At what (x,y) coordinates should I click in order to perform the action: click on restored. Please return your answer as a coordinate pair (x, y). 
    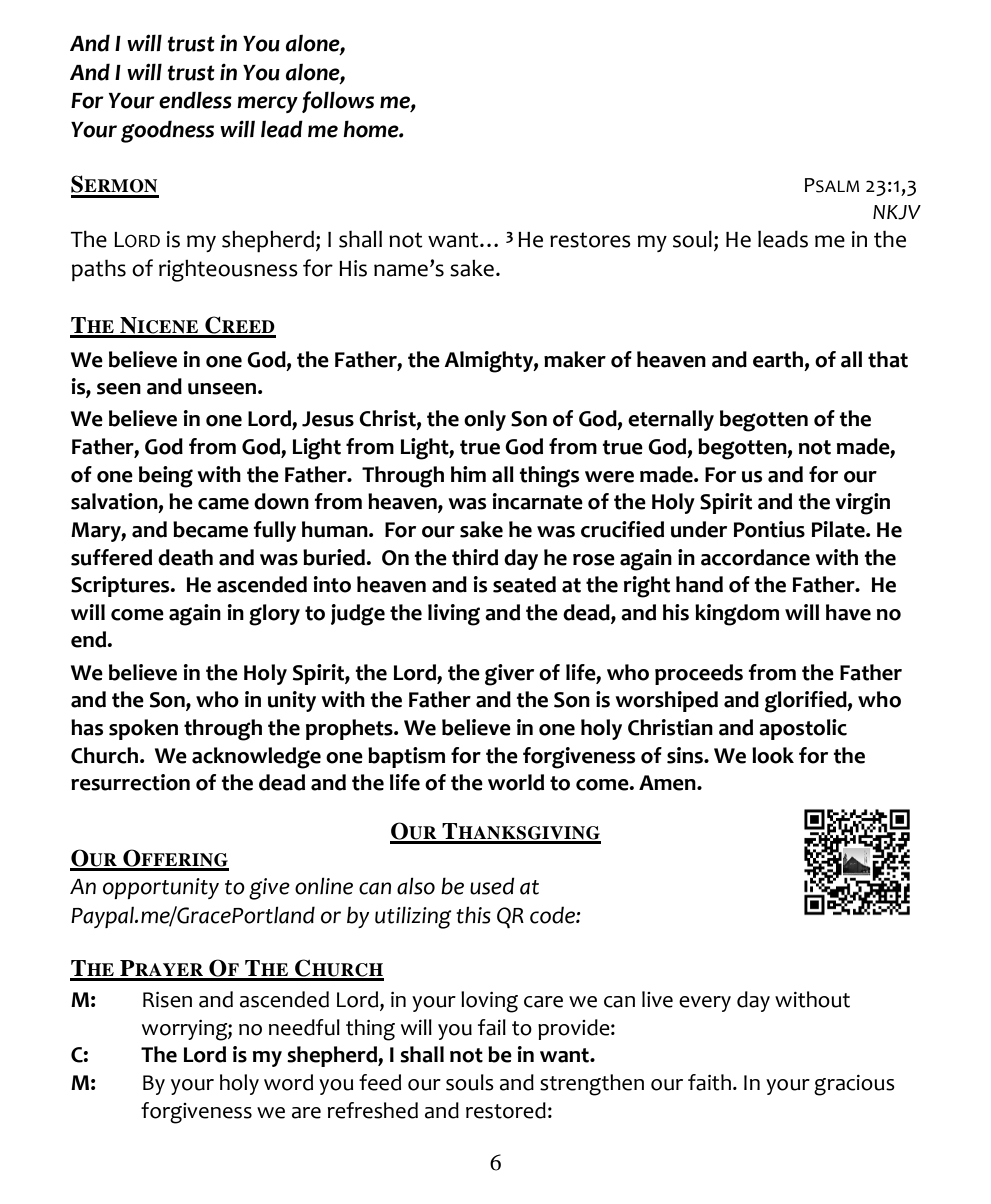
    Looking at the image, I should click on (506, 1110).
